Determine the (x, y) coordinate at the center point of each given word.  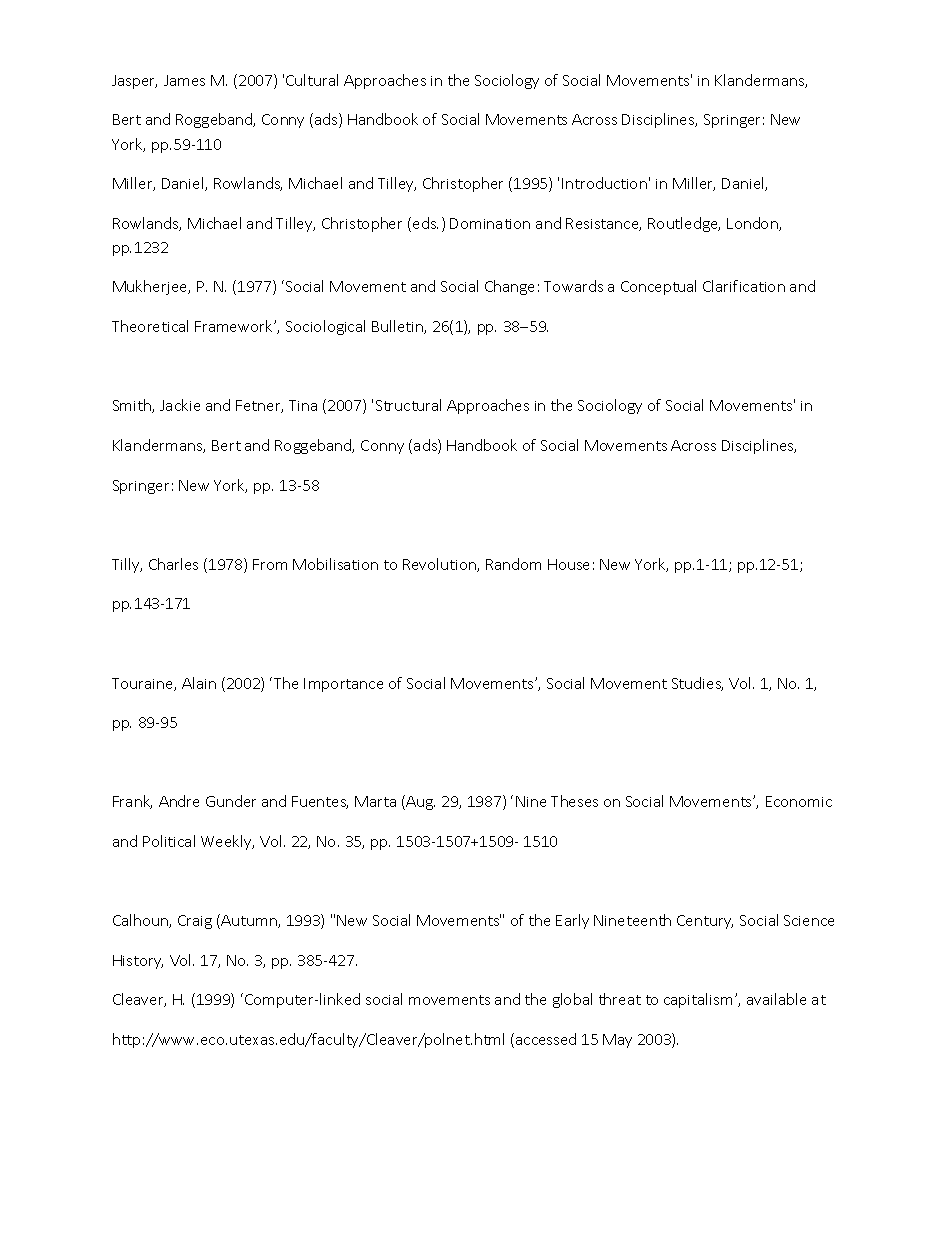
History (138, 962)
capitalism (698, 1000)
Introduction (604, 183)
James (184, 80)
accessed (546, 1039)
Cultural (312, 80)
